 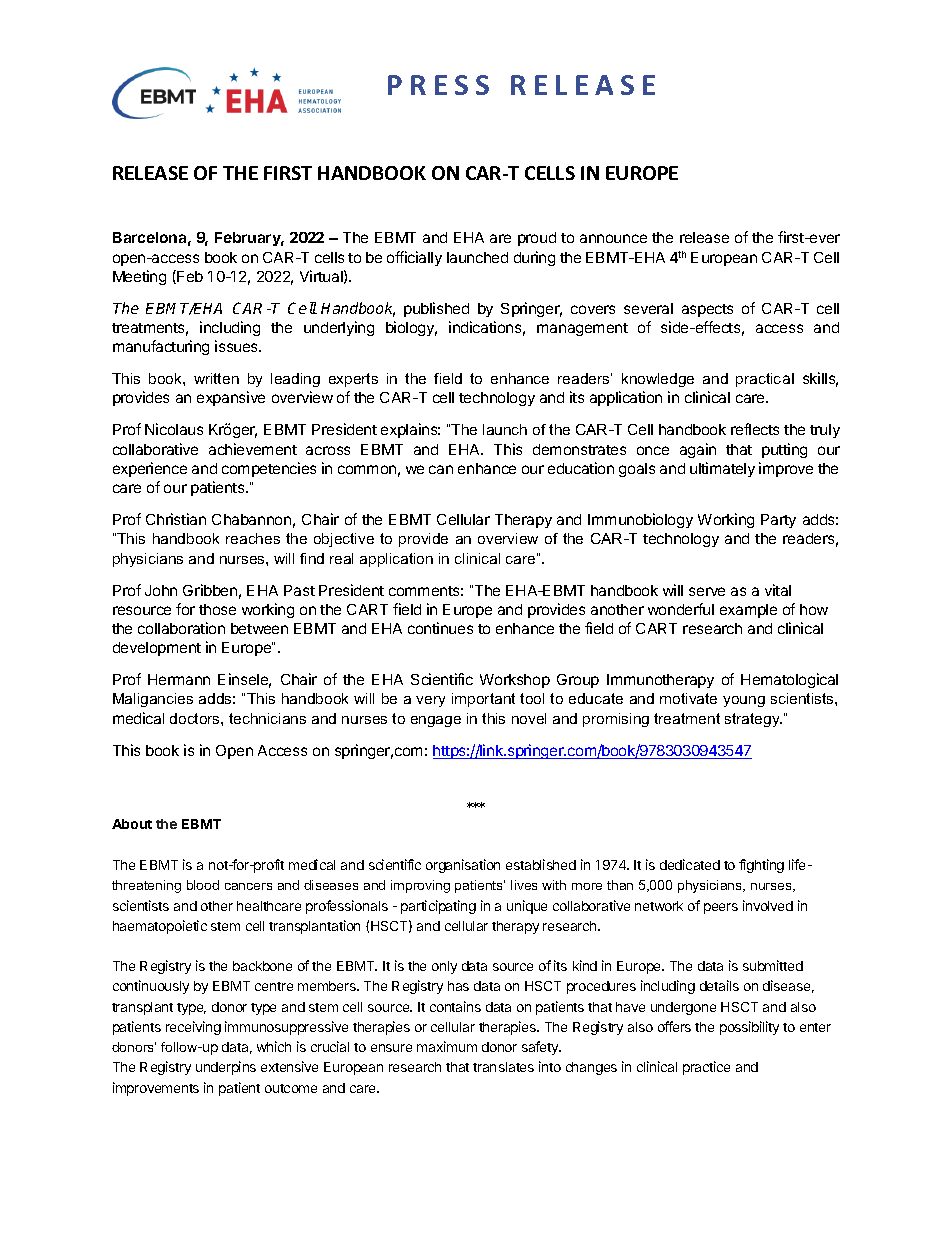 I want to click on aspects, so click(x=707, y=310).
